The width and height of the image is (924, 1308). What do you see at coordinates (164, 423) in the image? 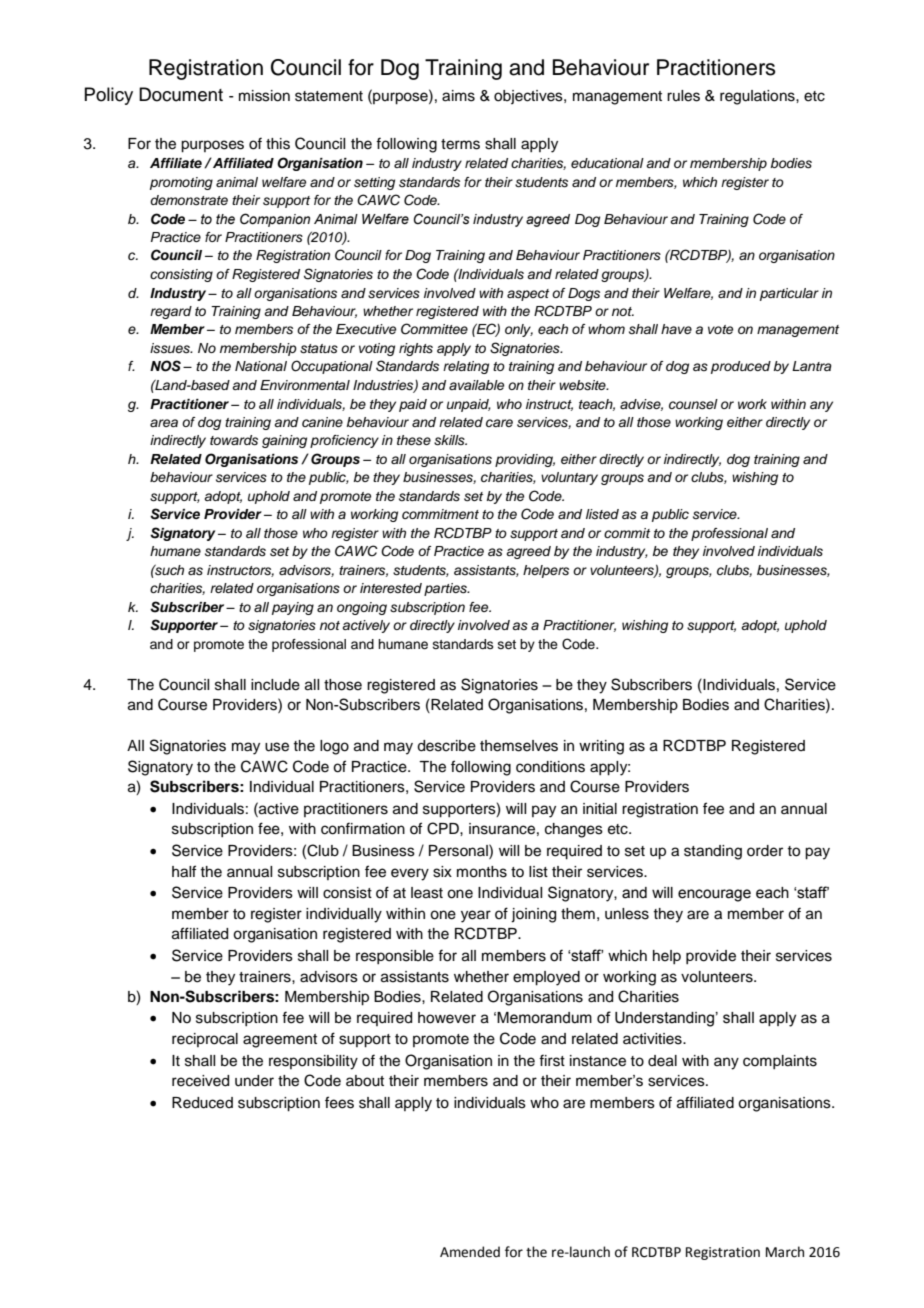
I see `area` at bounding box center [164, 423].
